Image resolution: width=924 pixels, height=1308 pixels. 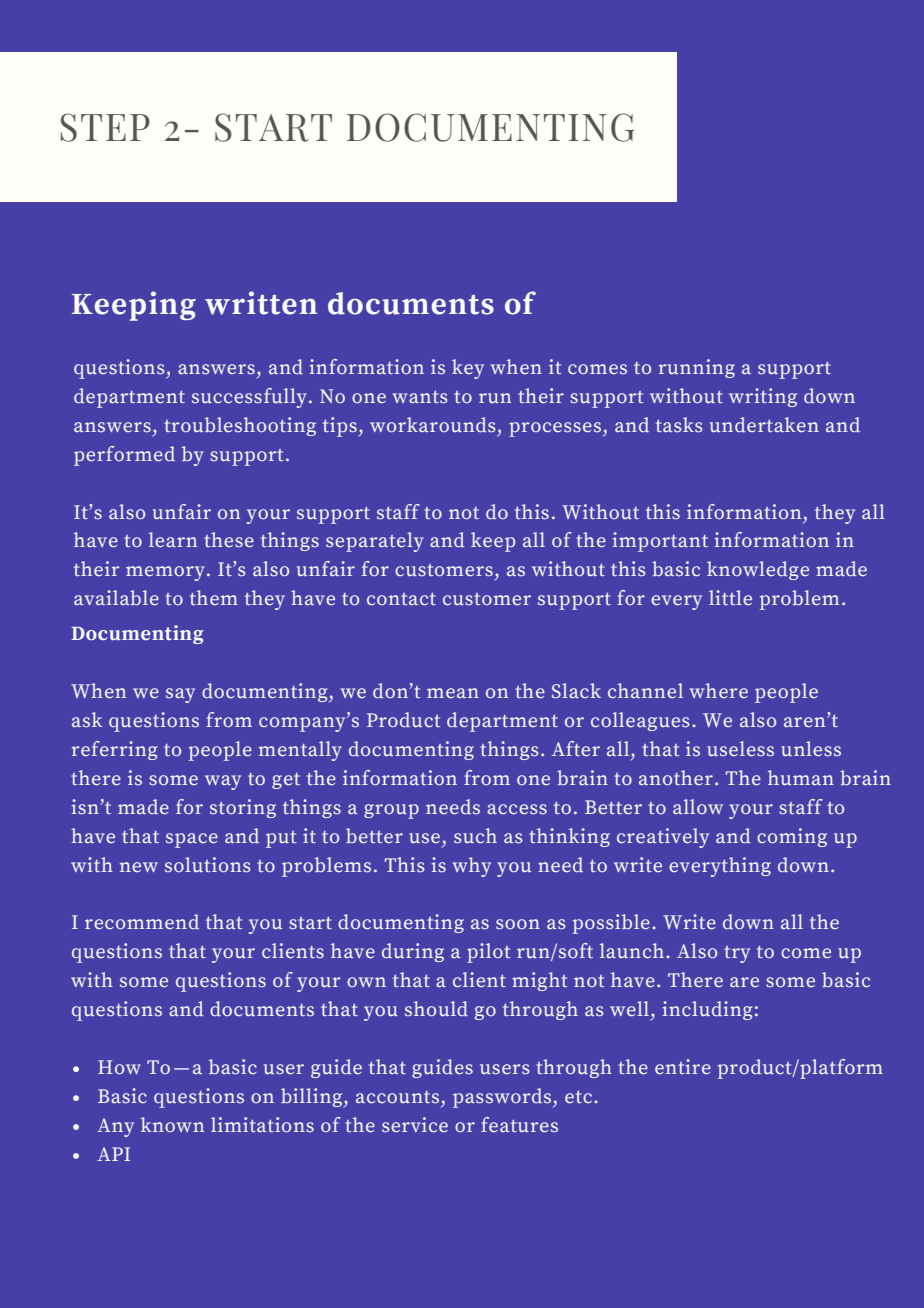 I want to click on known, so click(x=172, y=1124).
